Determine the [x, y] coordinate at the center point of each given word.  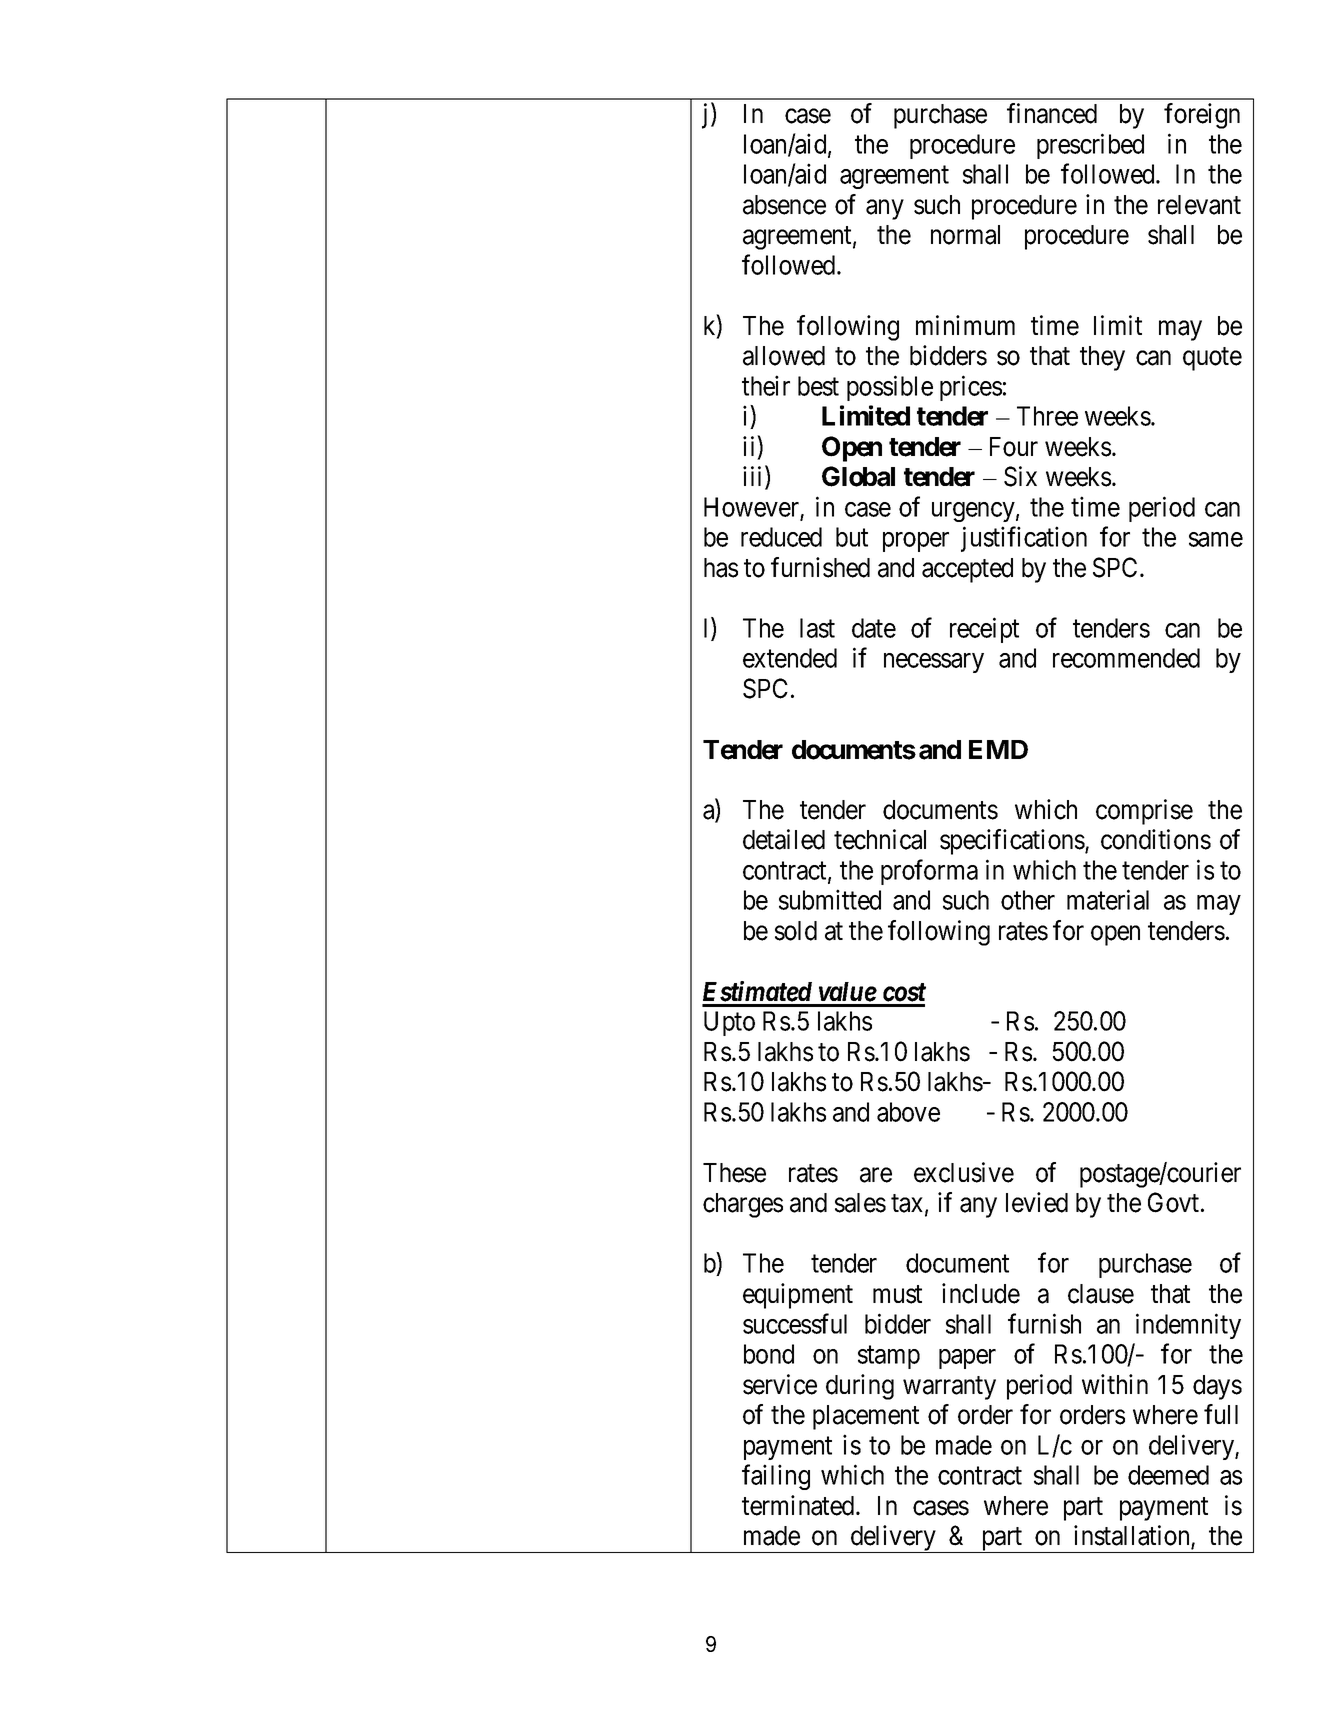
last [817, 628]
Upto [729, 1023]
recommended [1126, 658]
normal [965, 235]
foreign [1202, 116]
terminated [799, 1505]
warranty [949, 1388]
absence [784, 205]
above [908, 1112]
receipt [984, 630]
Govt [1175, 1202]
